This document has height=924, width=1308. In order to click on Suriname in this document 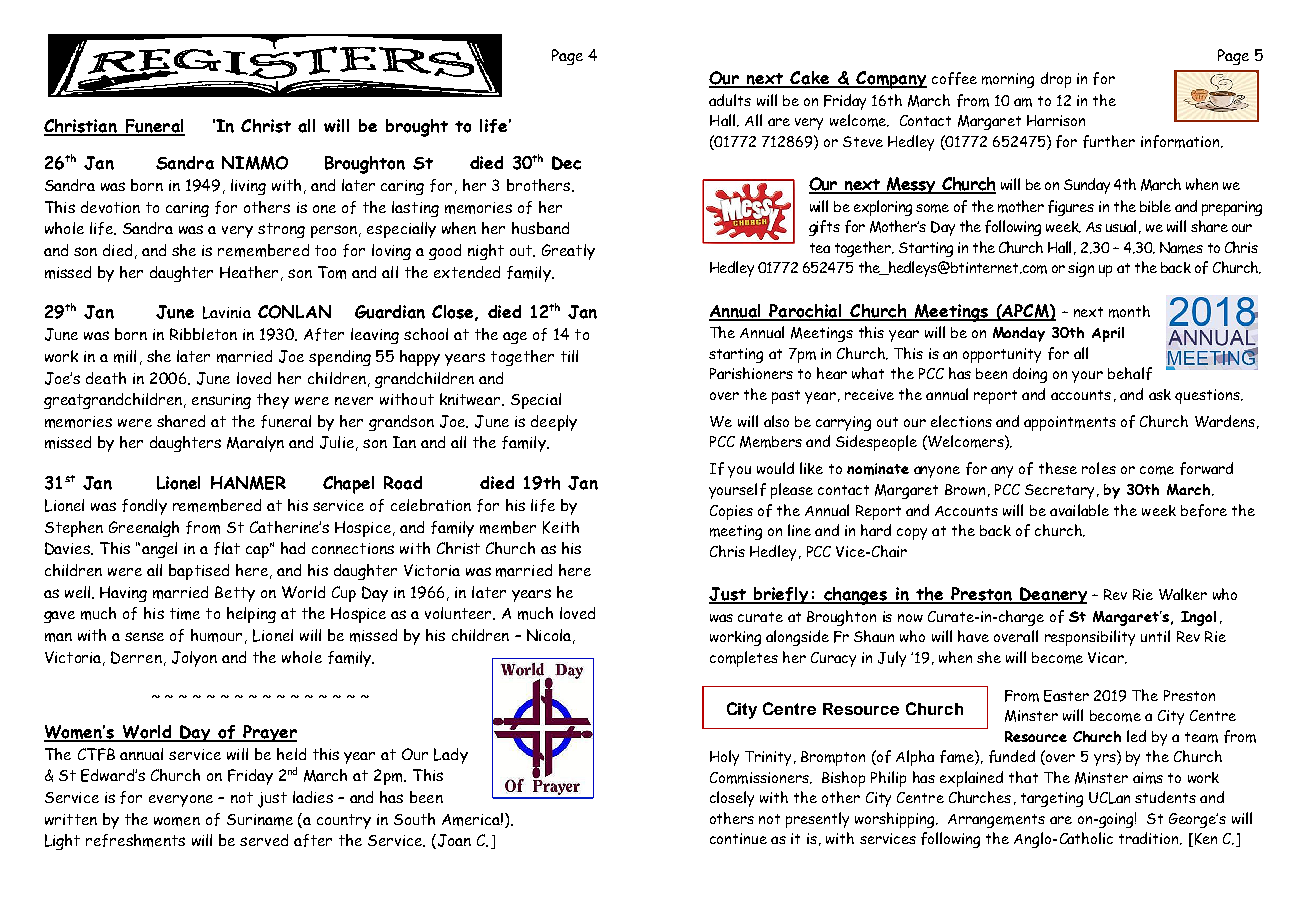, I will do `click(260, 820)`.
